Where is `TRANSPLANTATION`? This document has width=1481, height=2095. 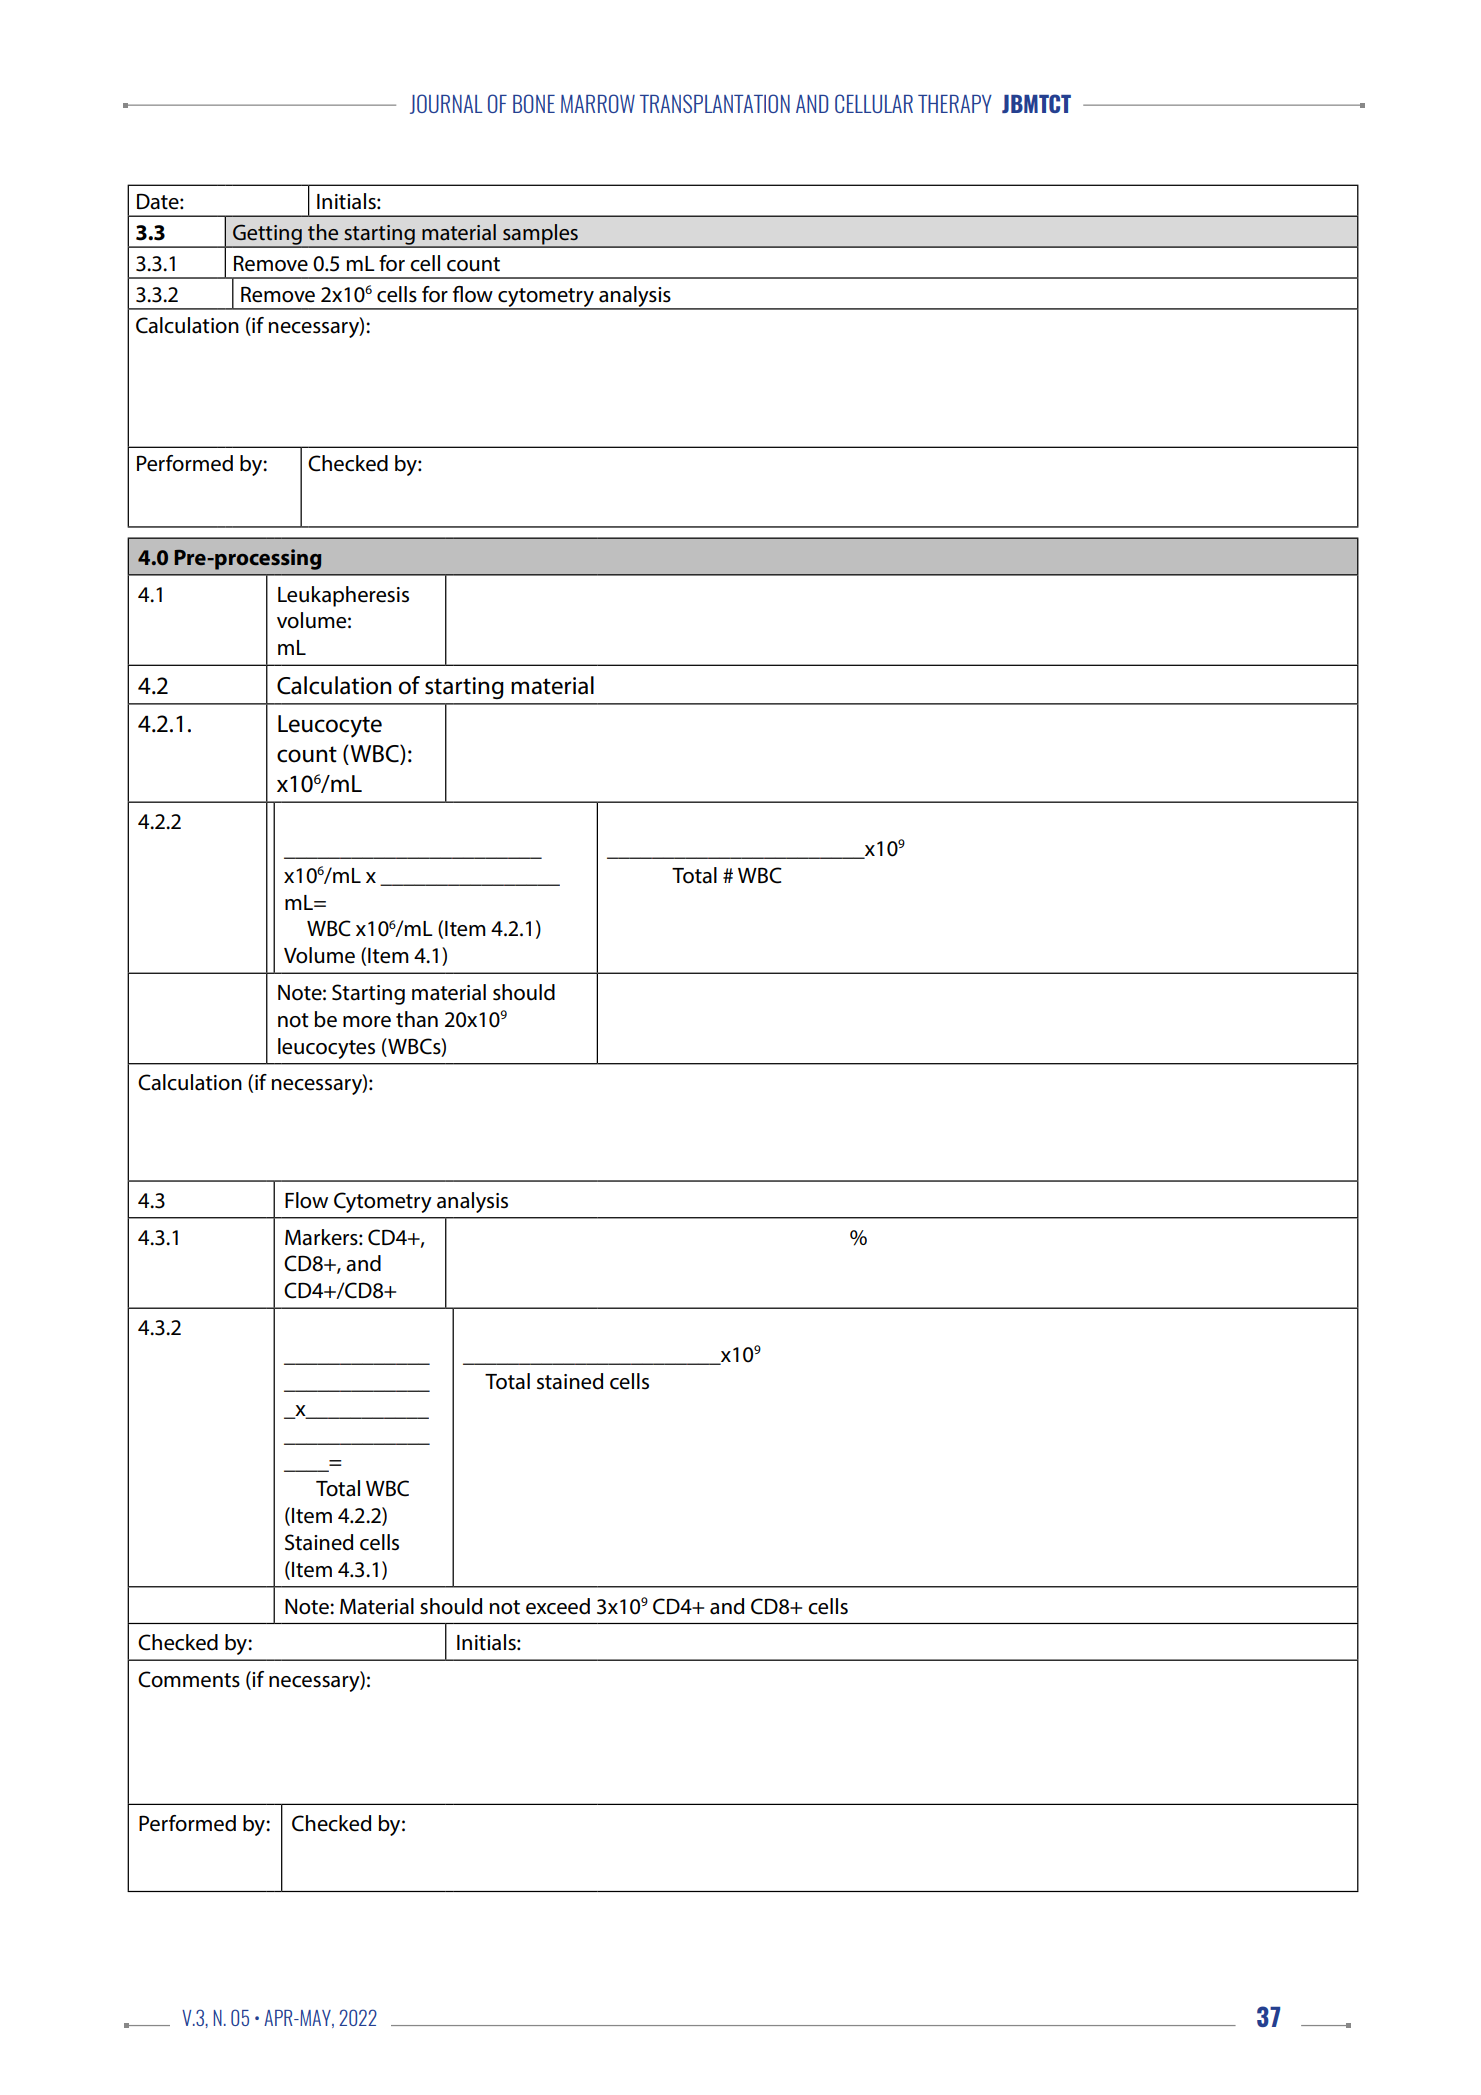 TRANSPLANTATION is located at coordinates (715, 103).
